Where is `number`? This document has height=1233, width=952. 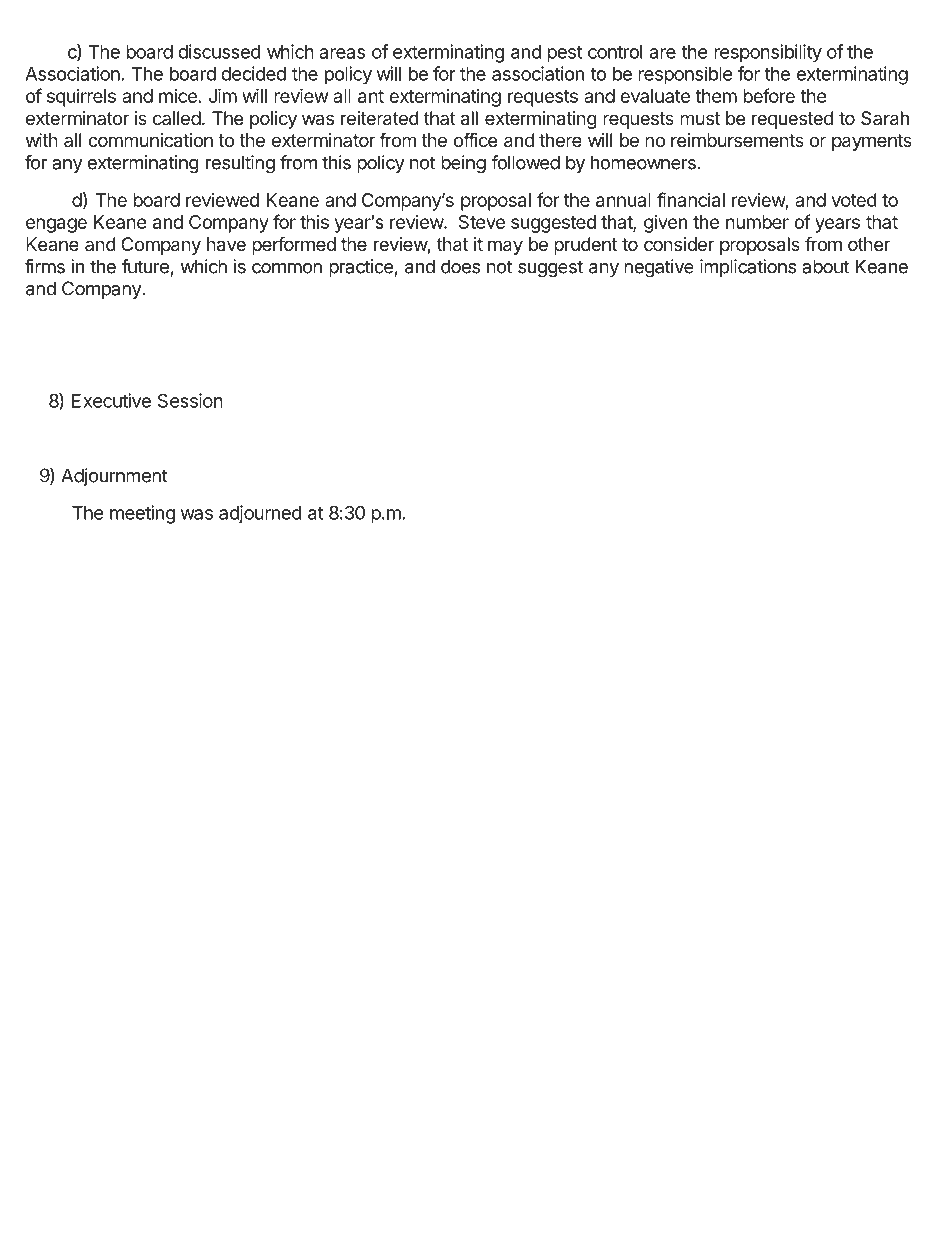
number is located at coordinates (757, 222).
